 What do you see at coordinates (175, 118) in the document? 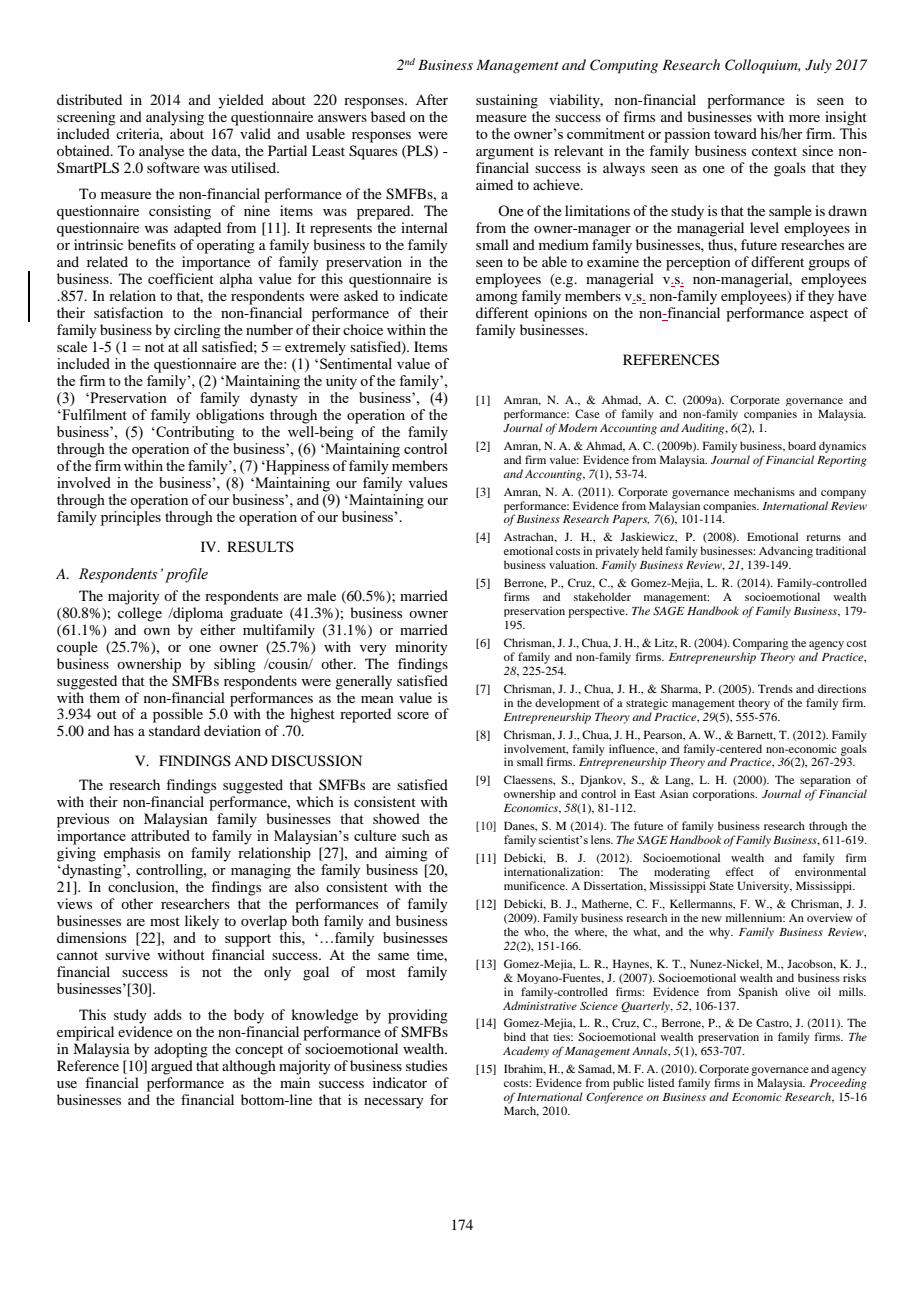
I see `analysing` at bounding box center [175, 118].
